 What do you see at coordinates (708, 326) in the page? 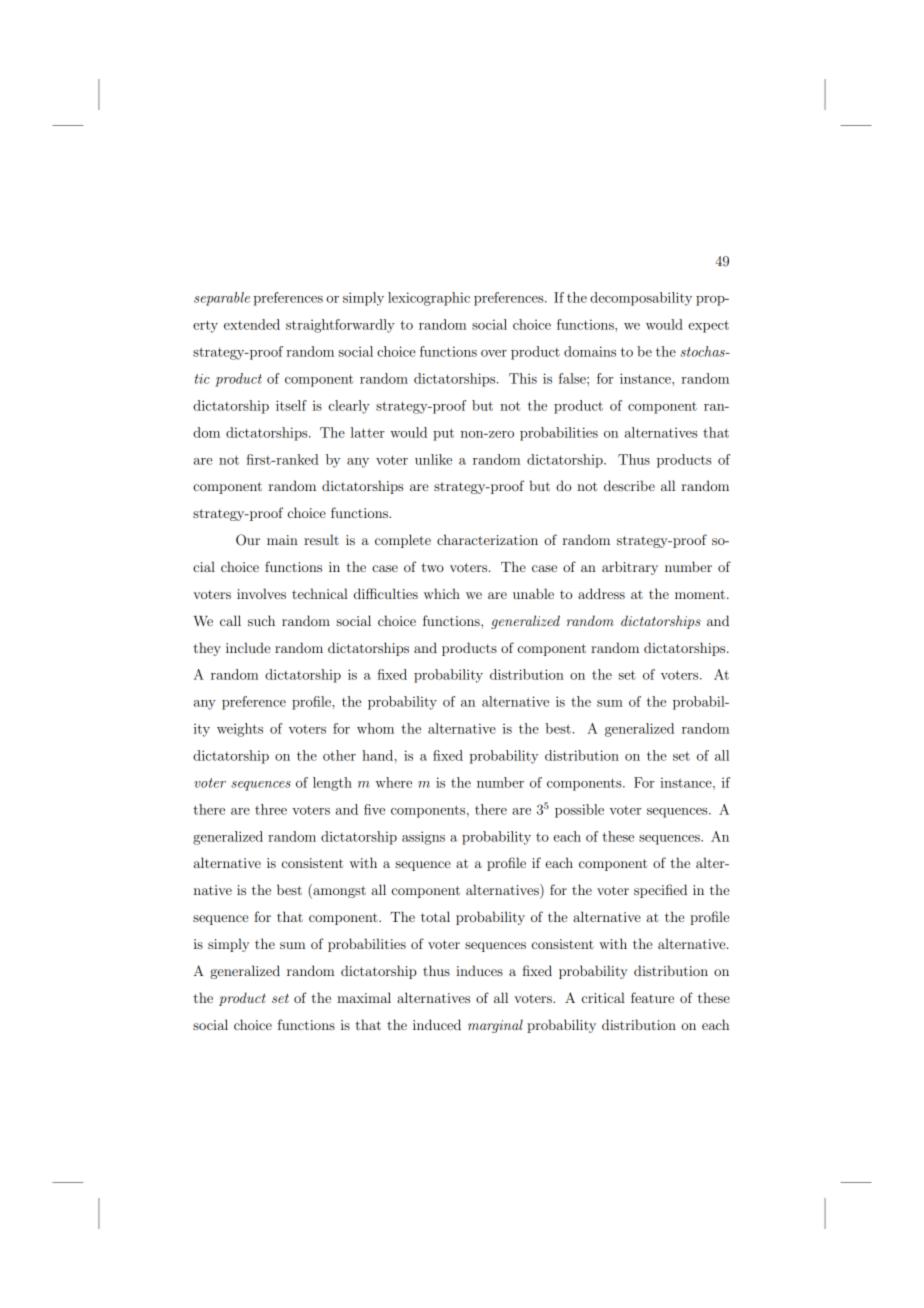
I see `expect` at bounding box center [708, 326].
